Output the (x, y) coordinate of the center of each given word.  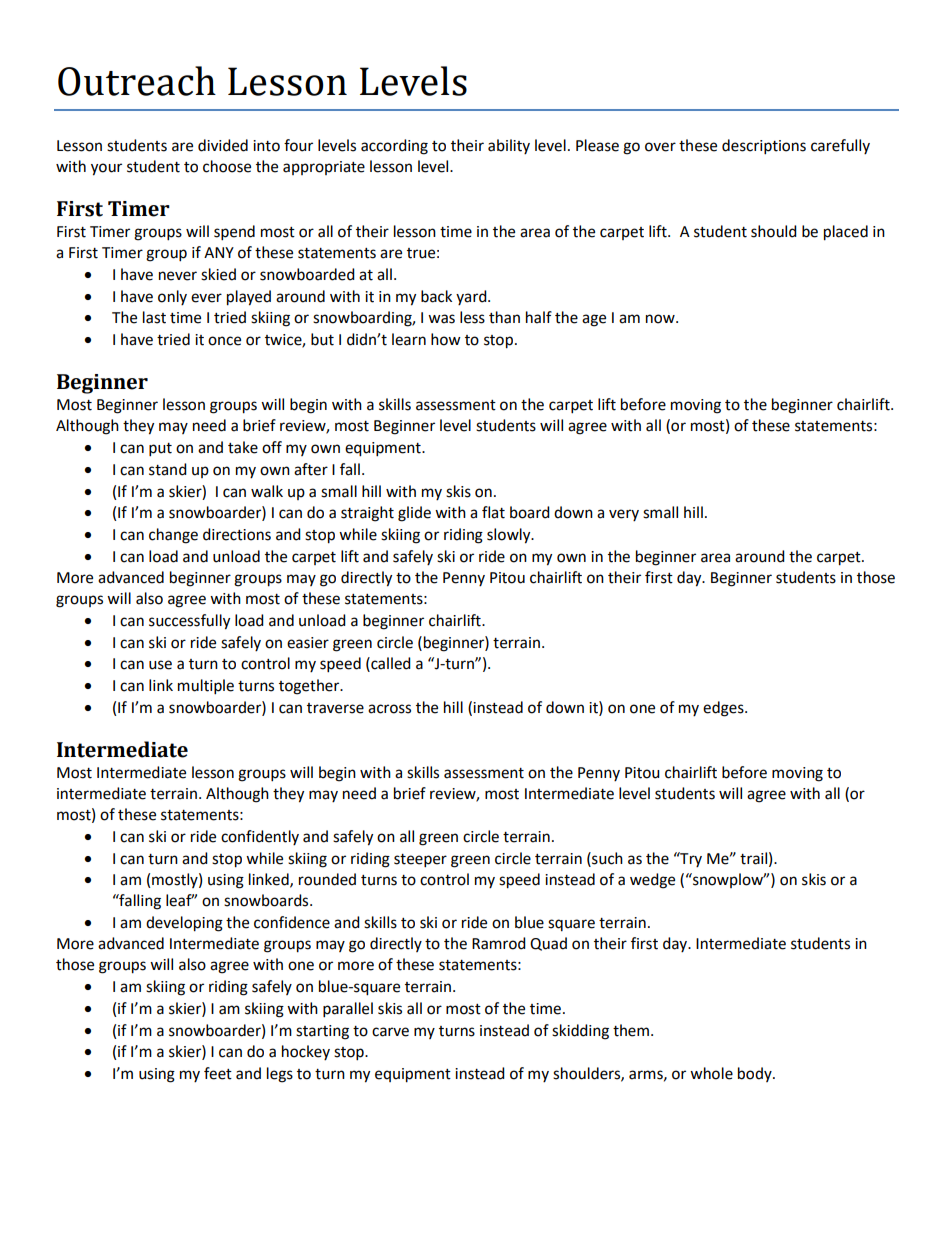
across (389, 709)
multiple (206, 687)
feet (218, 1073)
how (446, 339)
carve (390, 1032)
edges (724, 709)
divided (223, 145)
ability (509, 146)
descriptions (764, 147)
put (160, 450)
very (624, 515)
